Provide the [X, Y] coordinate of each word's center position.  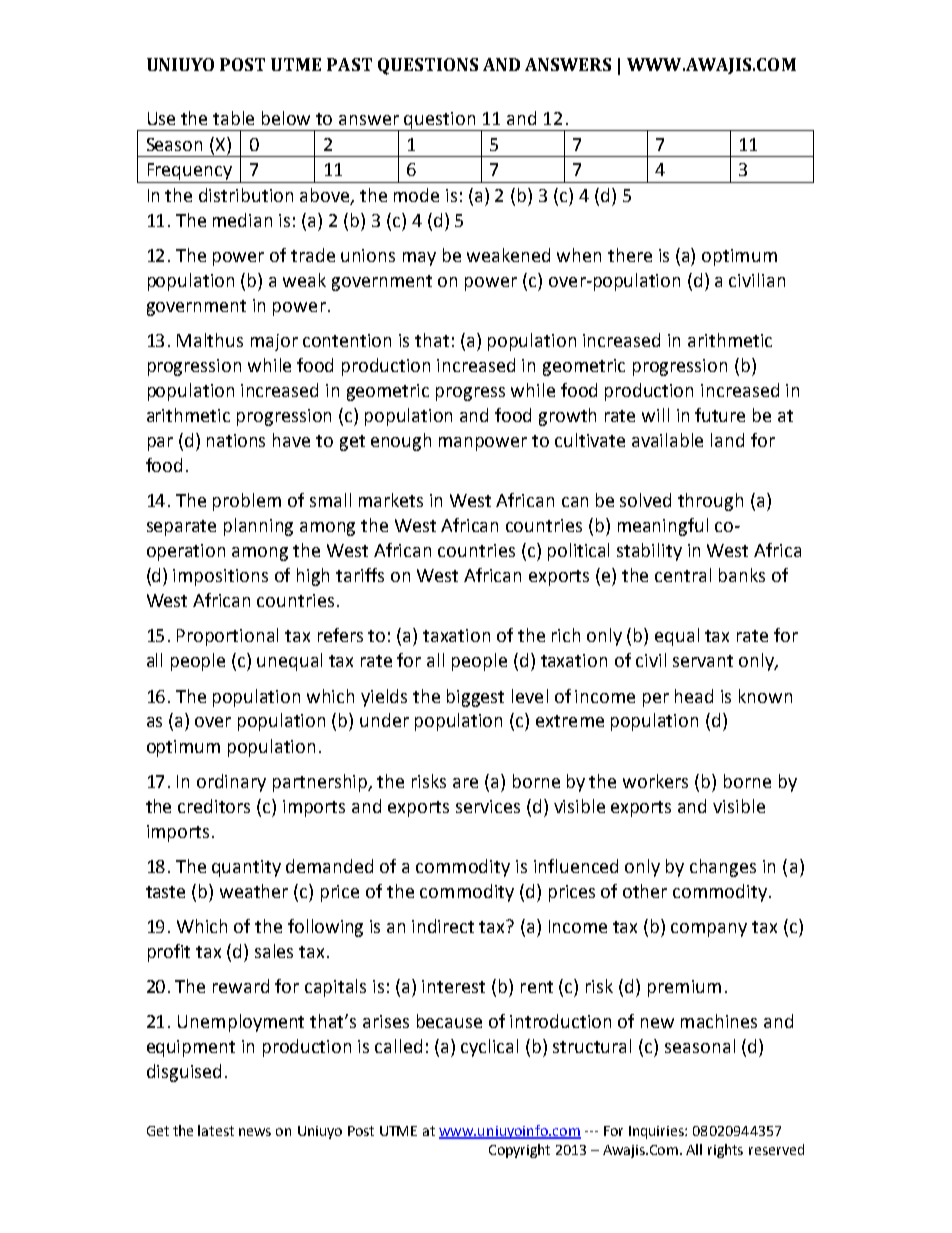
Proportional [227, 637]
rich [566, 635]
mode [416, 195]
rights [725, 1151]
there [630, 255]
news [255, 1132]
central [683, 575]
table [233, 118]
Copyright [519, 1151]
